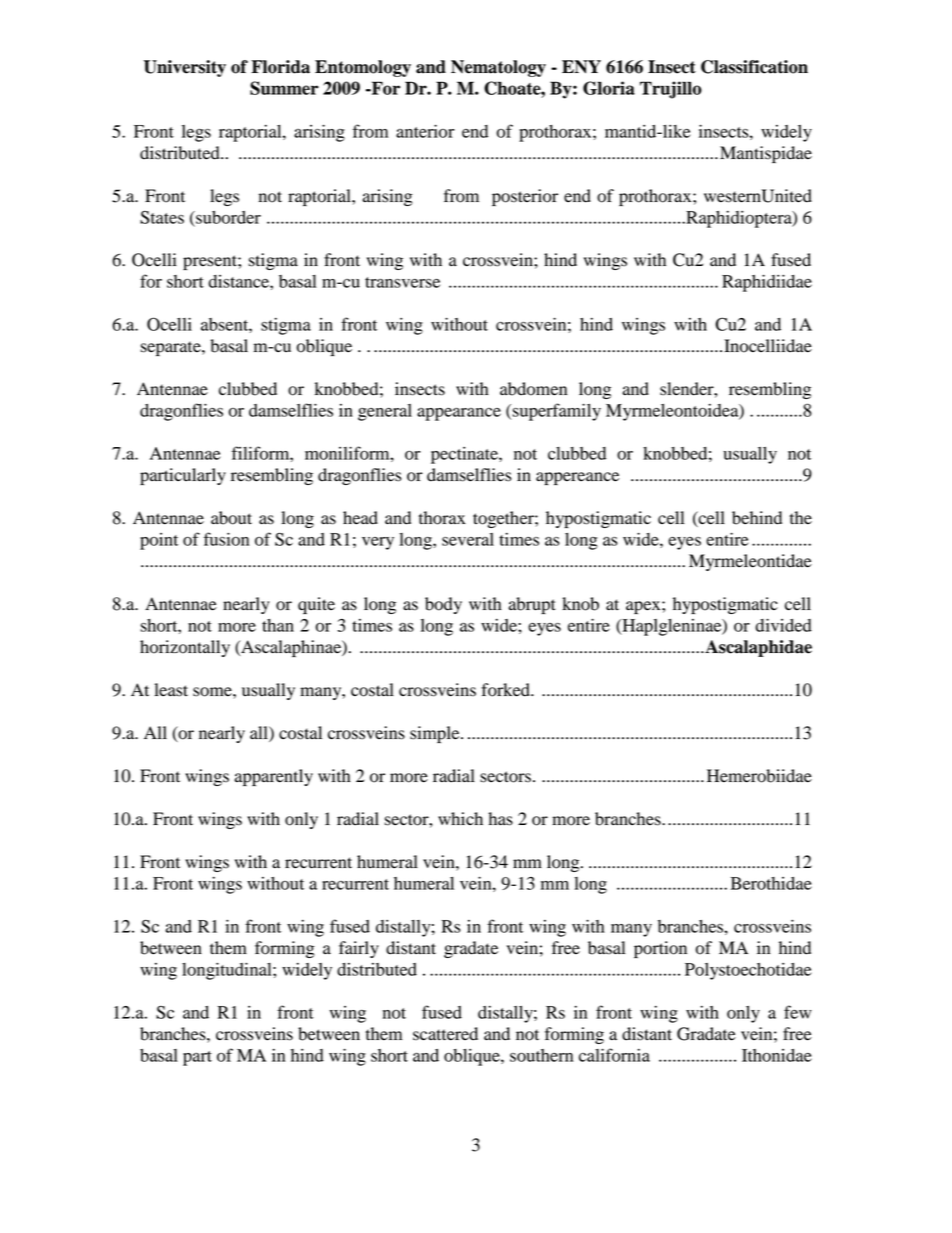 The height and width of the document is (1233, 952). Describe the element at coordinates (284, 88) in the document. I see `Summer` at that location.
